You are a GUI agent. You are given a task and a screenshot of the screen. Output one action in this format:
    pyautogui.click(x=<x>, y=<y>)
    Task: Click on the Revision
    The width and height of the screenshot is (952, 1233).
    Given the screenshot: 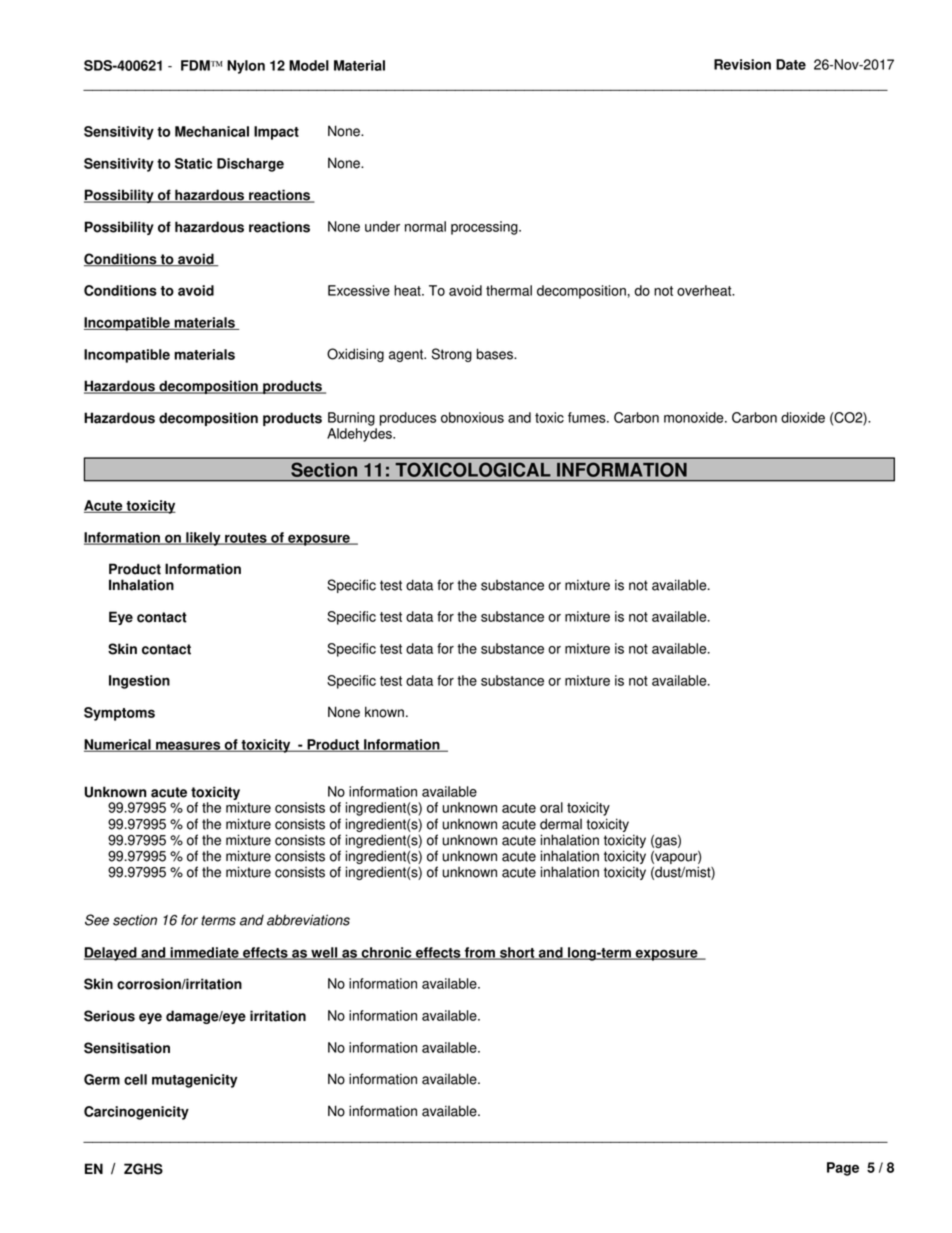 What is the action you would take?
    pyautogui.click(x=742, y=64)
